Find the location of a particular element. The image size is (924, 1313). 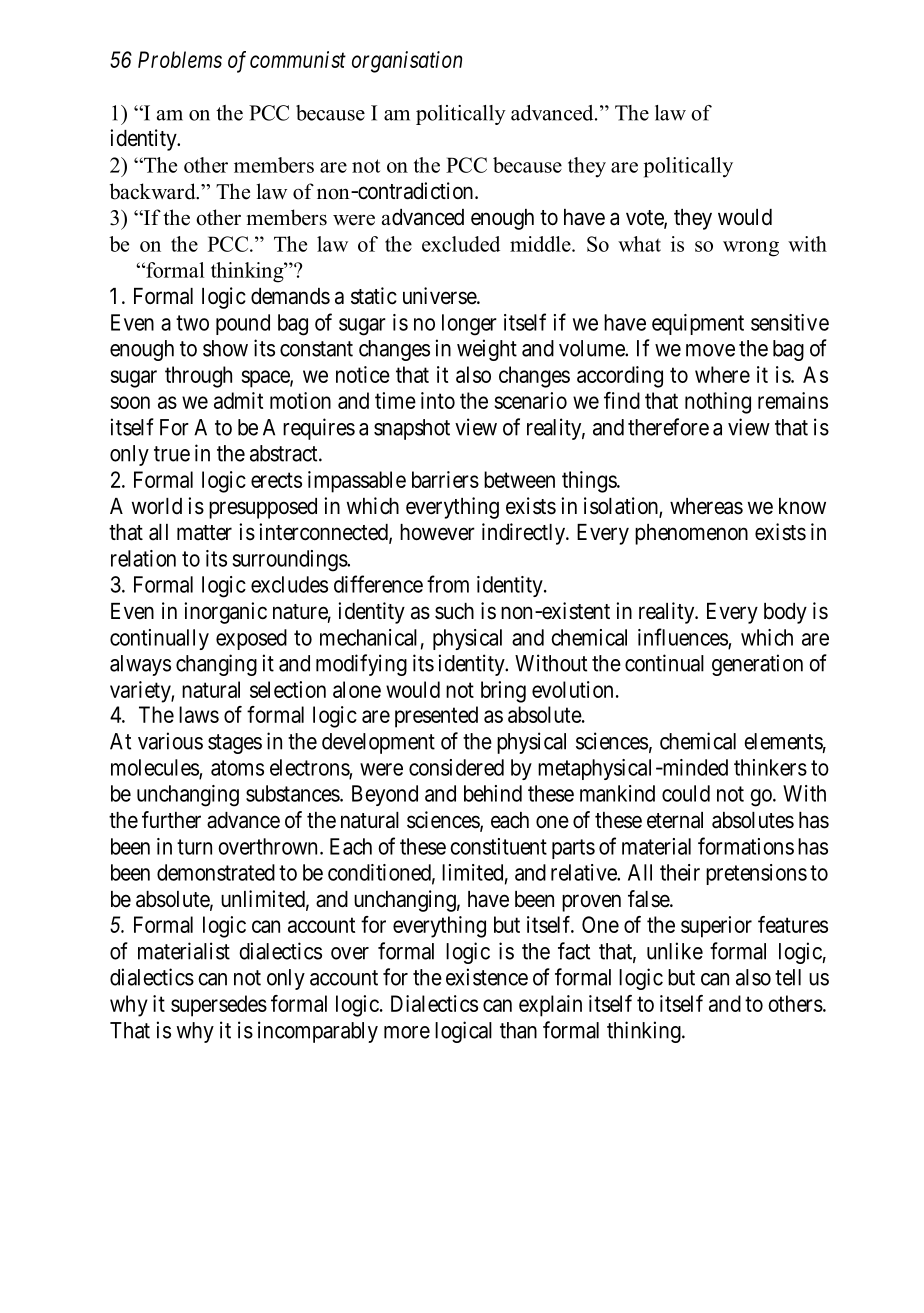

tell is located at coordinates (788, 977).
